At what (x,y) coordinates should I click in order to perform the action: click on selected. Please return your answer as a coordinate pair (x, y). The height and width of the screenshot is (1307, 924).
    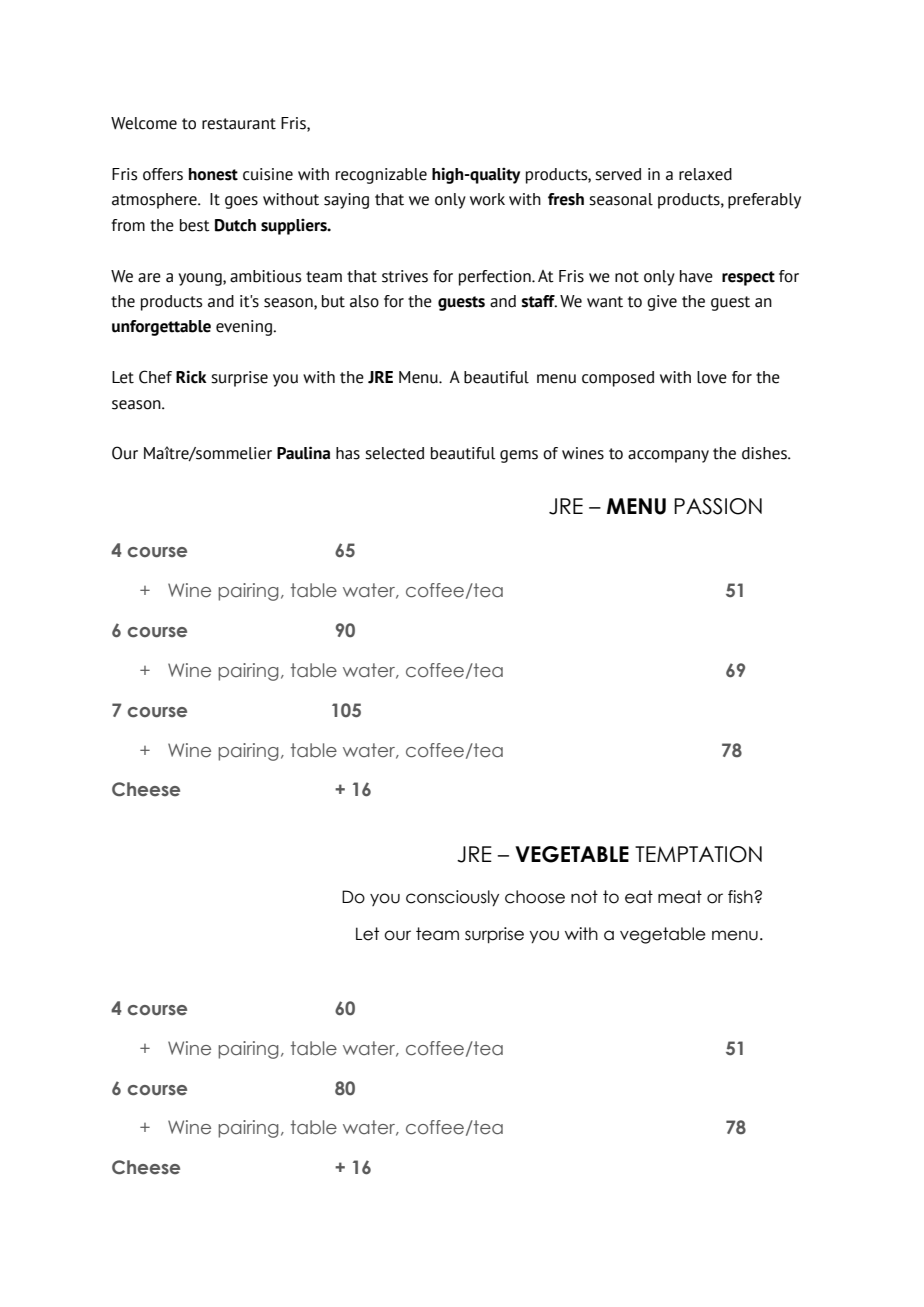
    Looking at the image, I should click on (394, 453).
